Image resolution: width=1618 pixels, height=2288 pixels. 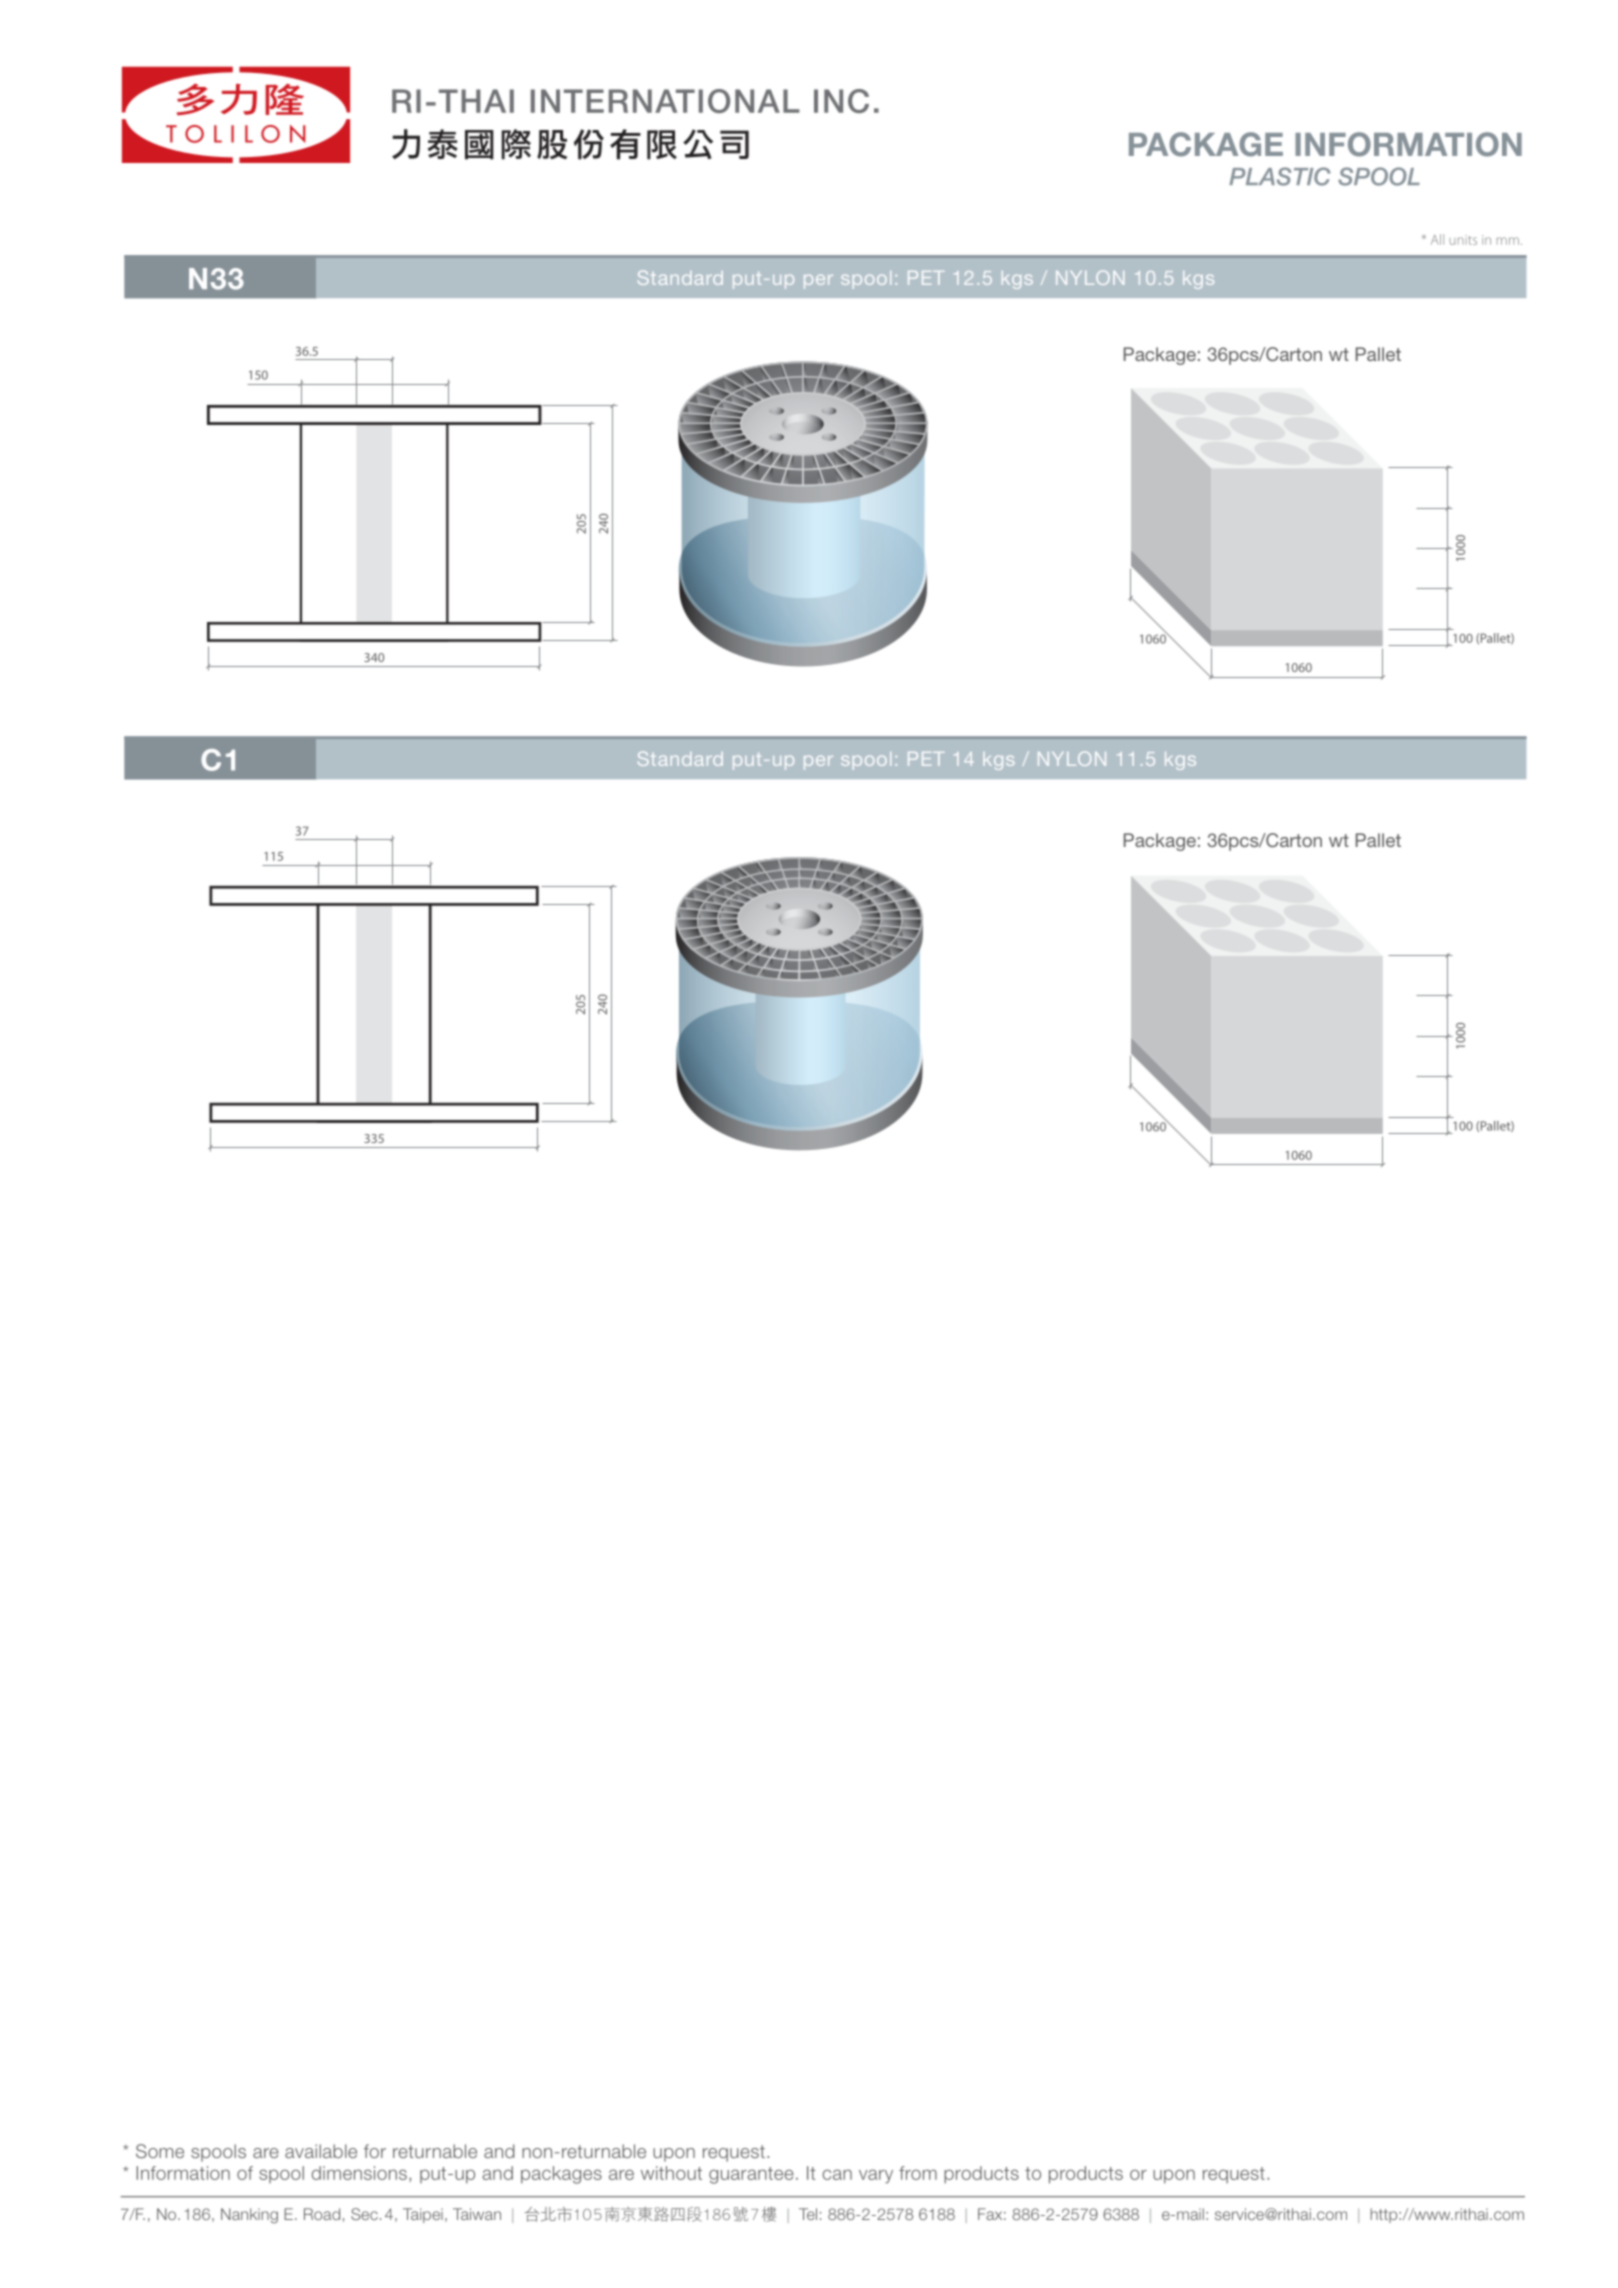 What do you see at coordinates (837, 2174) in the image?
I see `can` at bounding box center [837, 2174].
